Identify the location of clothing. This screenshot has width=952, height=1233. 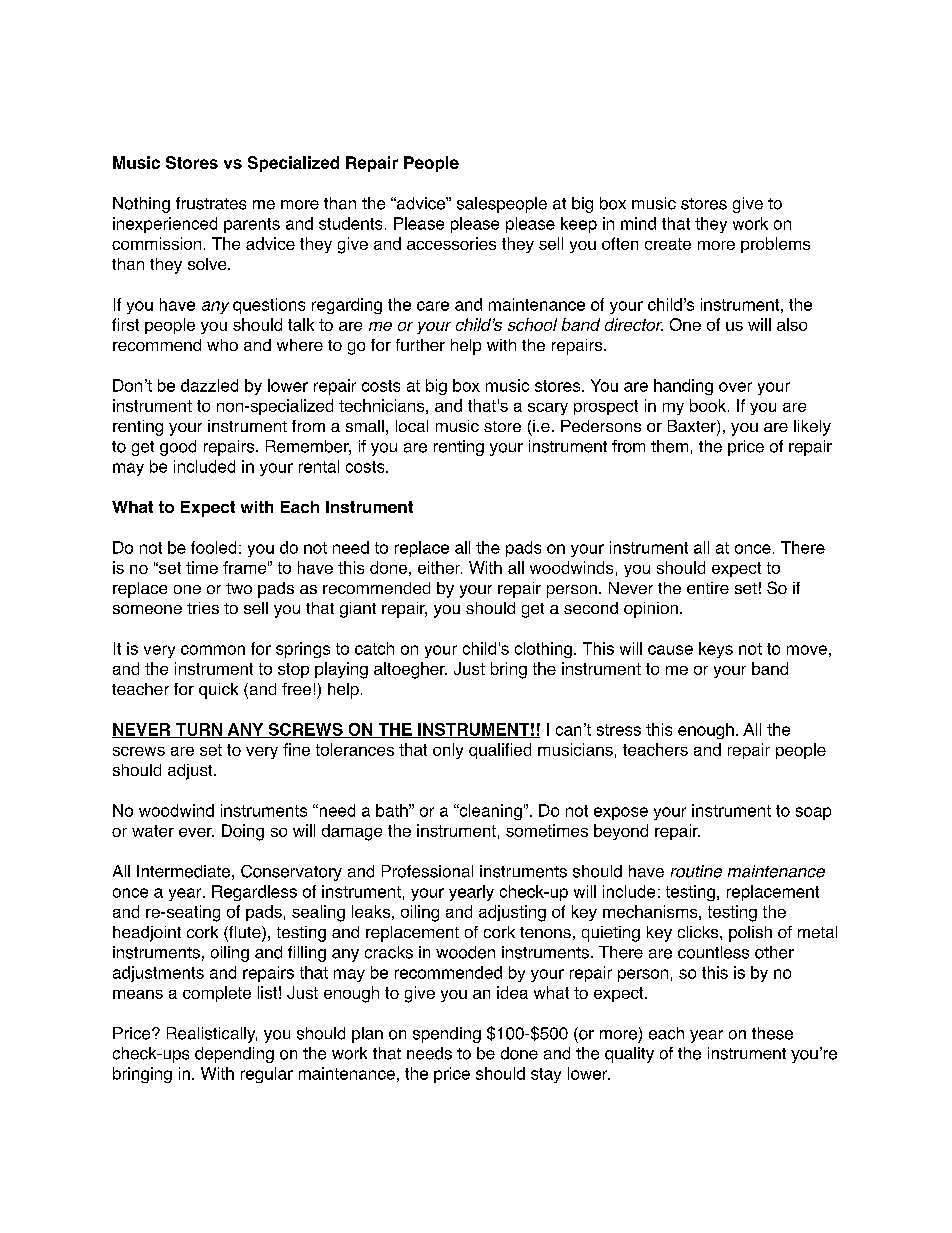
(543, 650).
